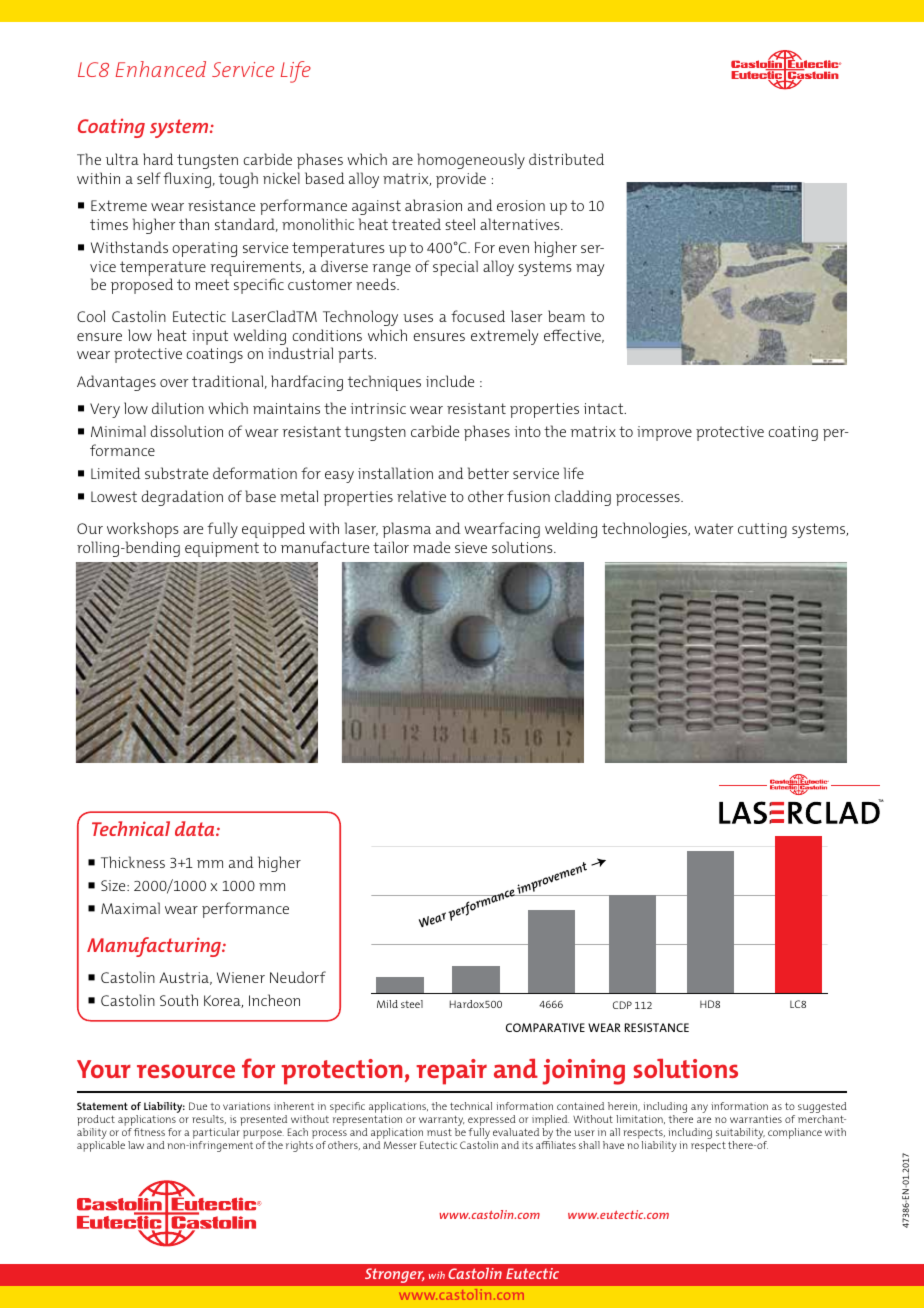  What do you see at coordinates (762, 530) in the image?
I see `cutting` at bounding box center [762, 530].
